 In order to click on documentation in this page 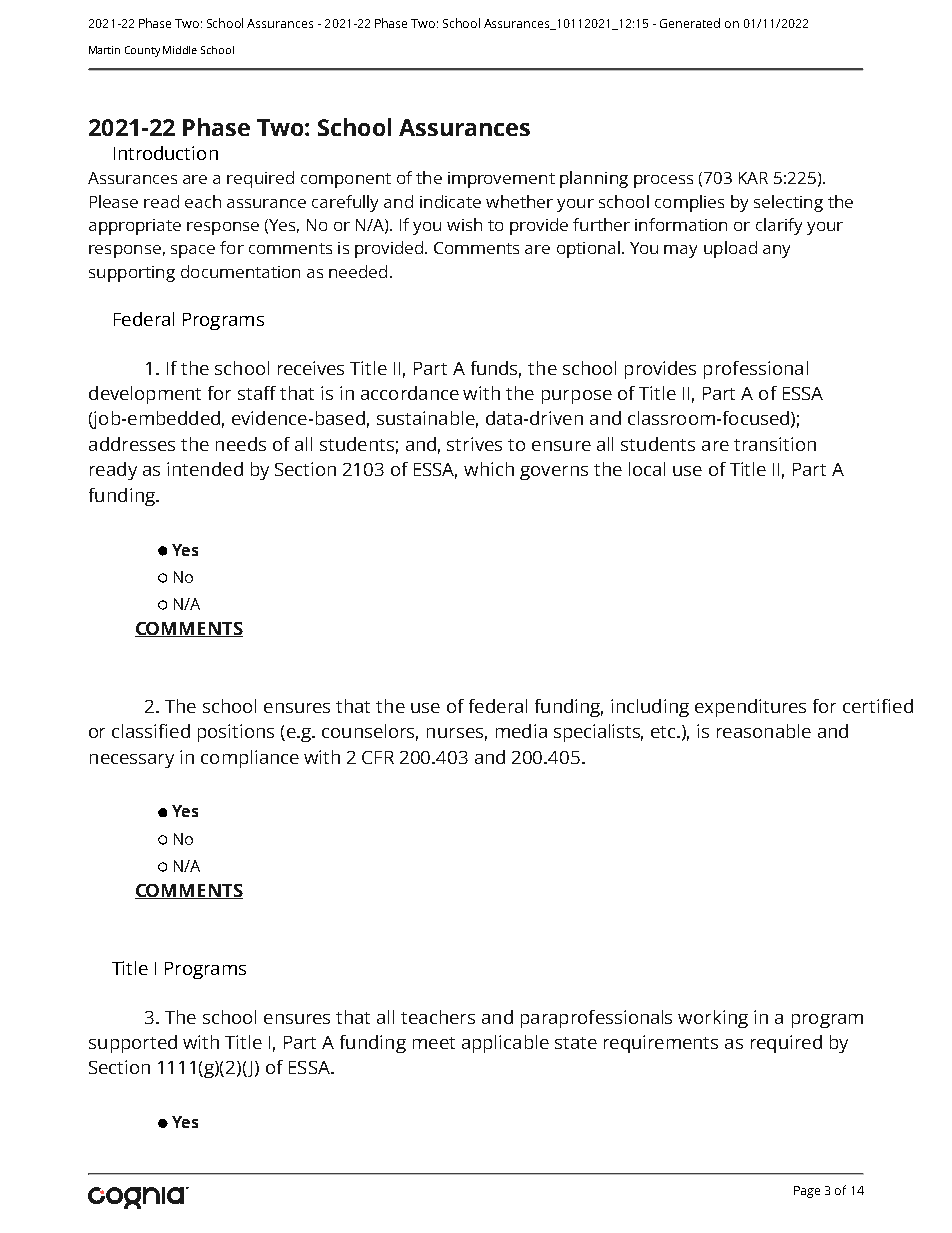, I will do `click(240, 271)`.
